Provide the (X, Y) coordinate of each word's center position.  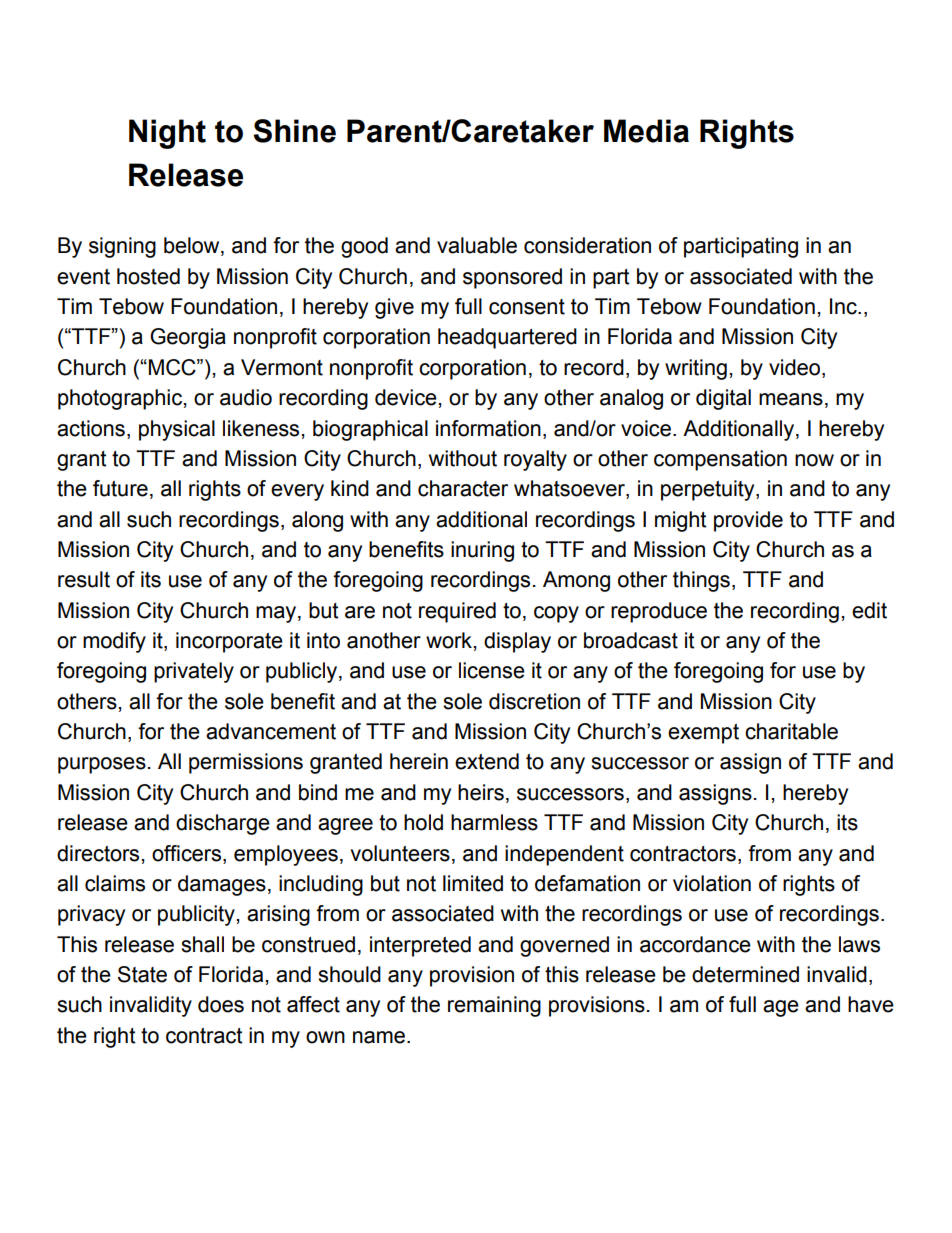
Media (646, 131)
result (84, 579)
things (701, 581)
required (457, 612)
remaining (494, 1006)
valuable (477, 245)
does (221, 1004)
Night (167, 134)
